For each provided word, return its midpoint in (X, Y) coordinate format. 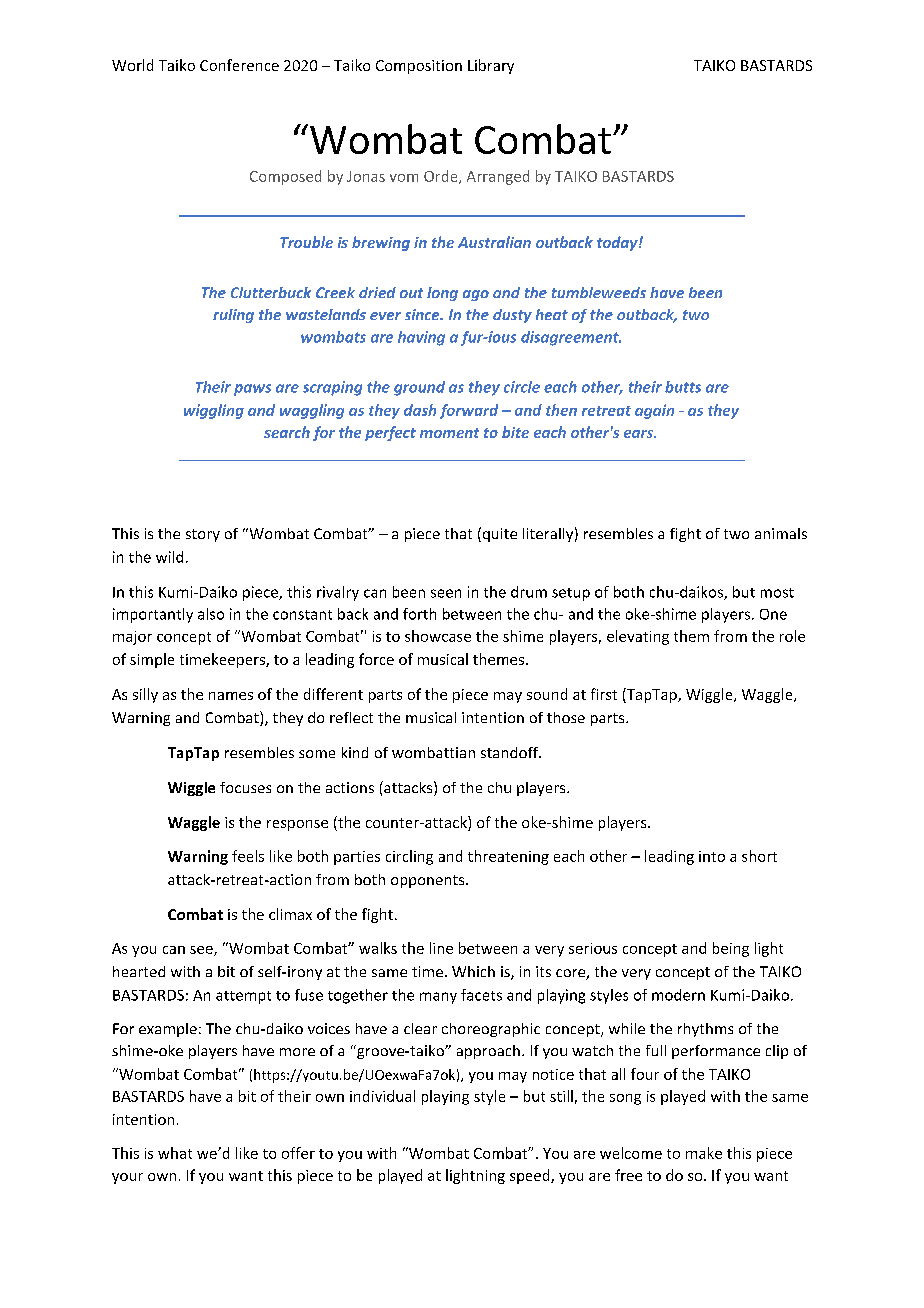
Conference (239, 65)
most (777, 593)
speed (531, 1176)
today (618, 243)
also (211, 614)
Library (491, 66)
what (175, 1153)
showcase (438, 636)
